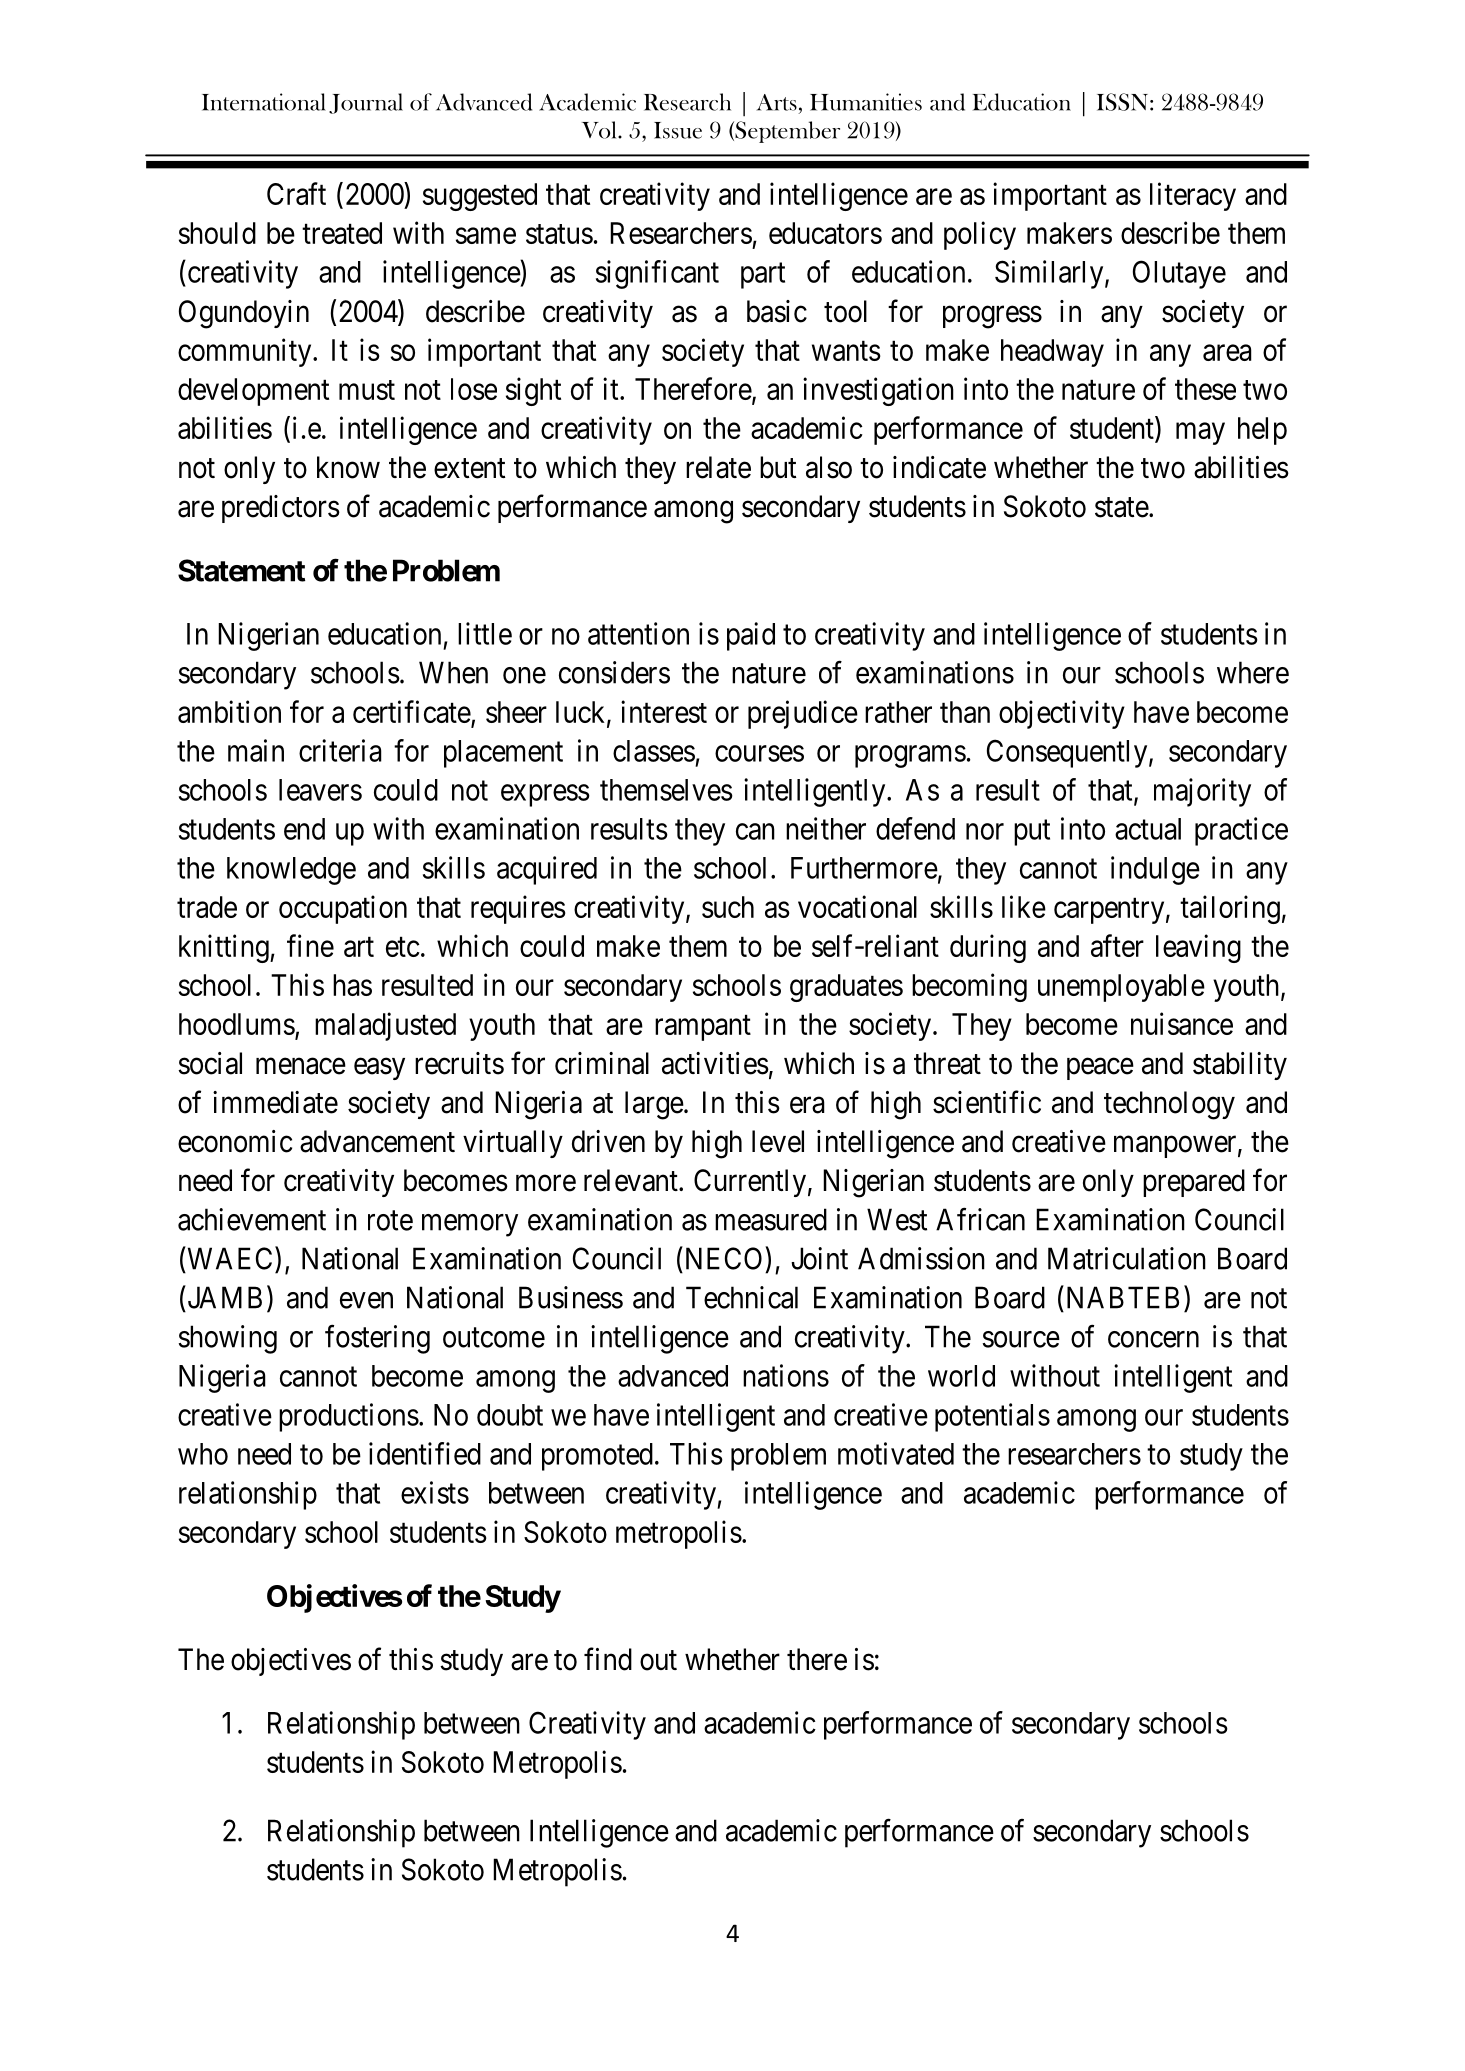 The width and height of the image is (1465, 2071). Describe the element at coordinates (296, 193) in the image. I see `Craft` at that location.
